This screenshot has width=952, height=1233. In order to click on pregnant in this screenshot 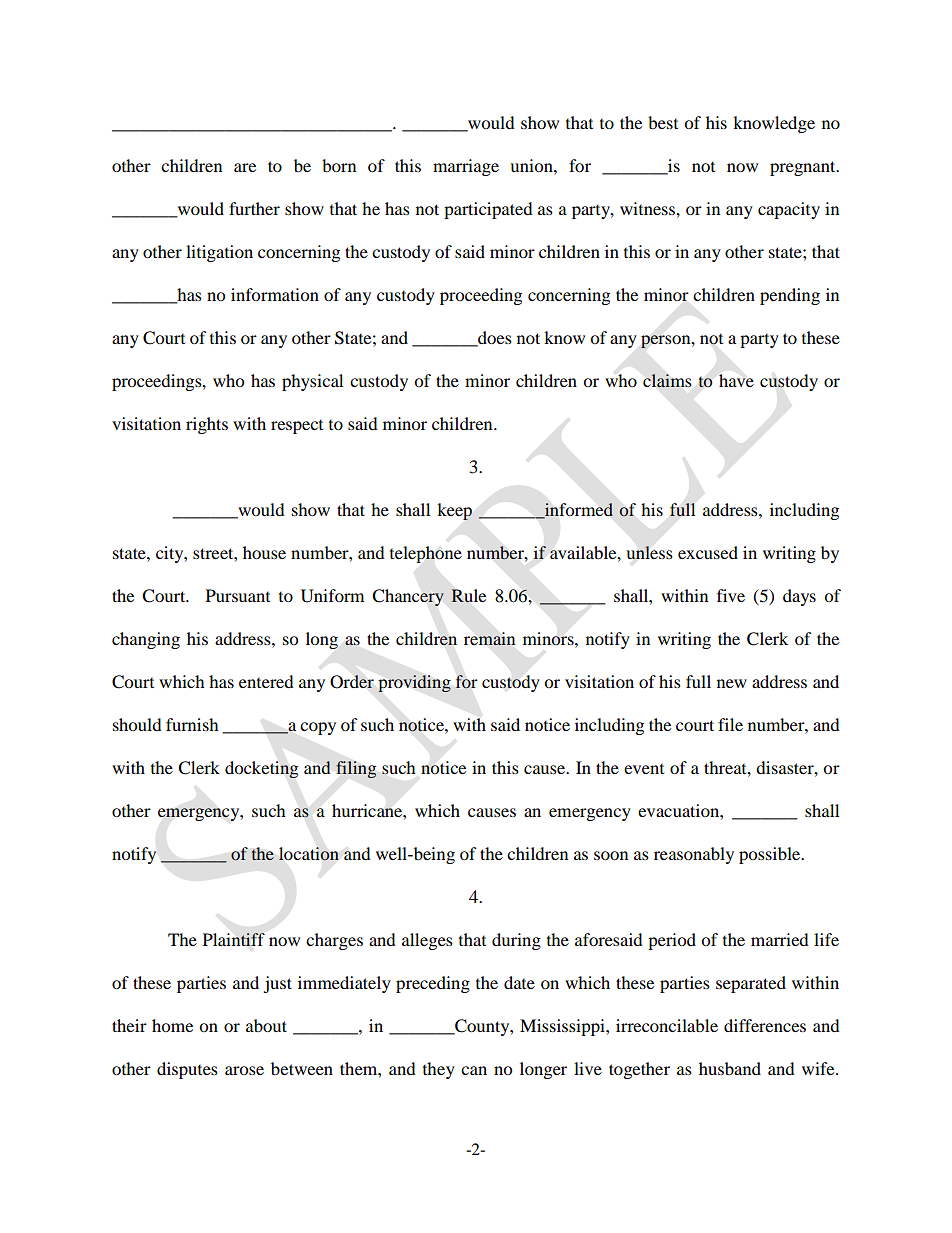, I will do `click(804, 168)`.
